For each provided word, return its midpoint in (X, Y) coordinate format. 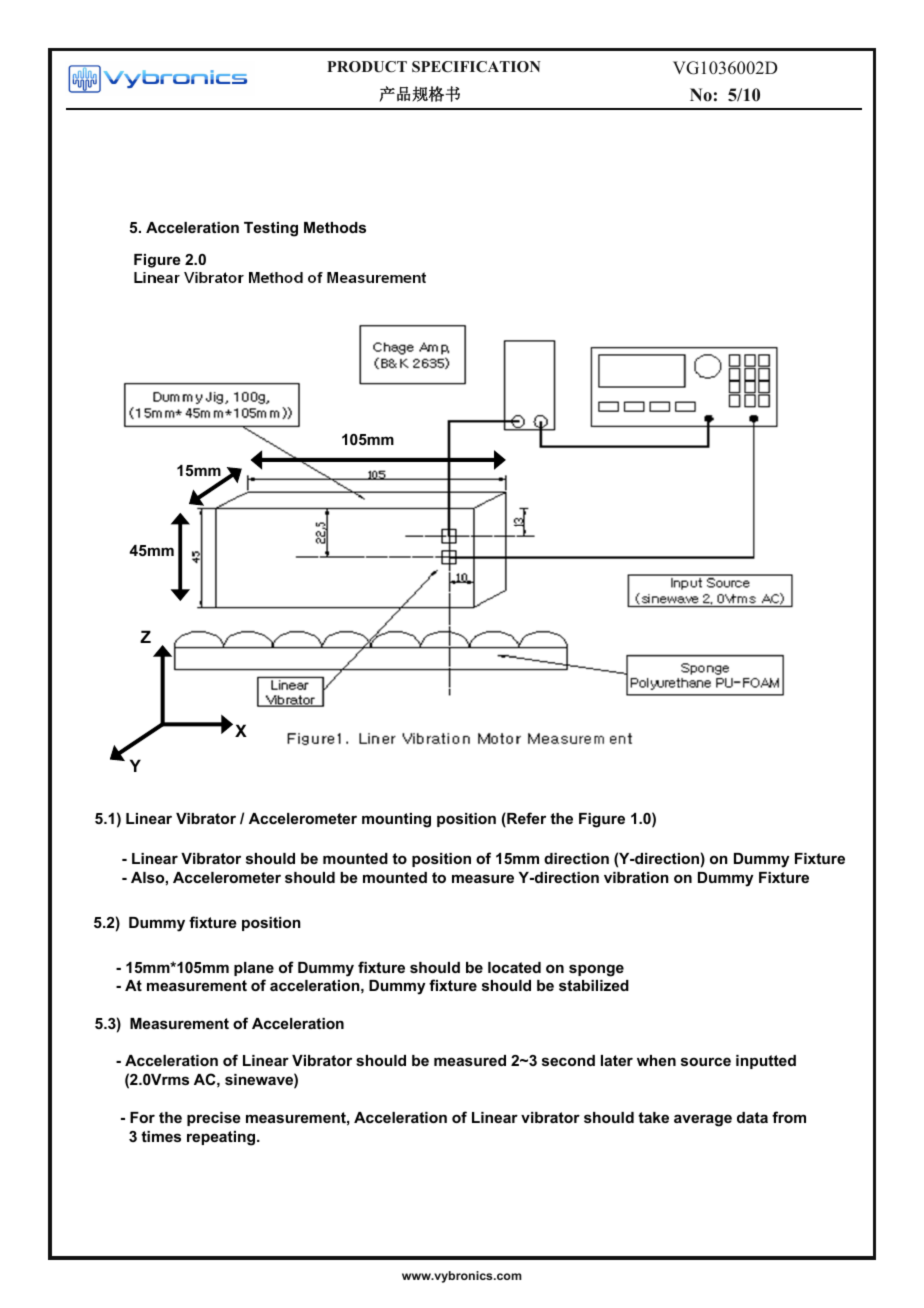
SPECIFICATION (476, 67)
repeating (222, 1138)
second (568, 1060)
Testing (271, 229)
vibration (636, 877)
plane (254, 969)
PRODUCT (367, 67)
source (706, 1061)
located (514, 967)
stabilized (594, 985)
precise (214, 1119)
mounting (396, 820)
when (656, 1060)
